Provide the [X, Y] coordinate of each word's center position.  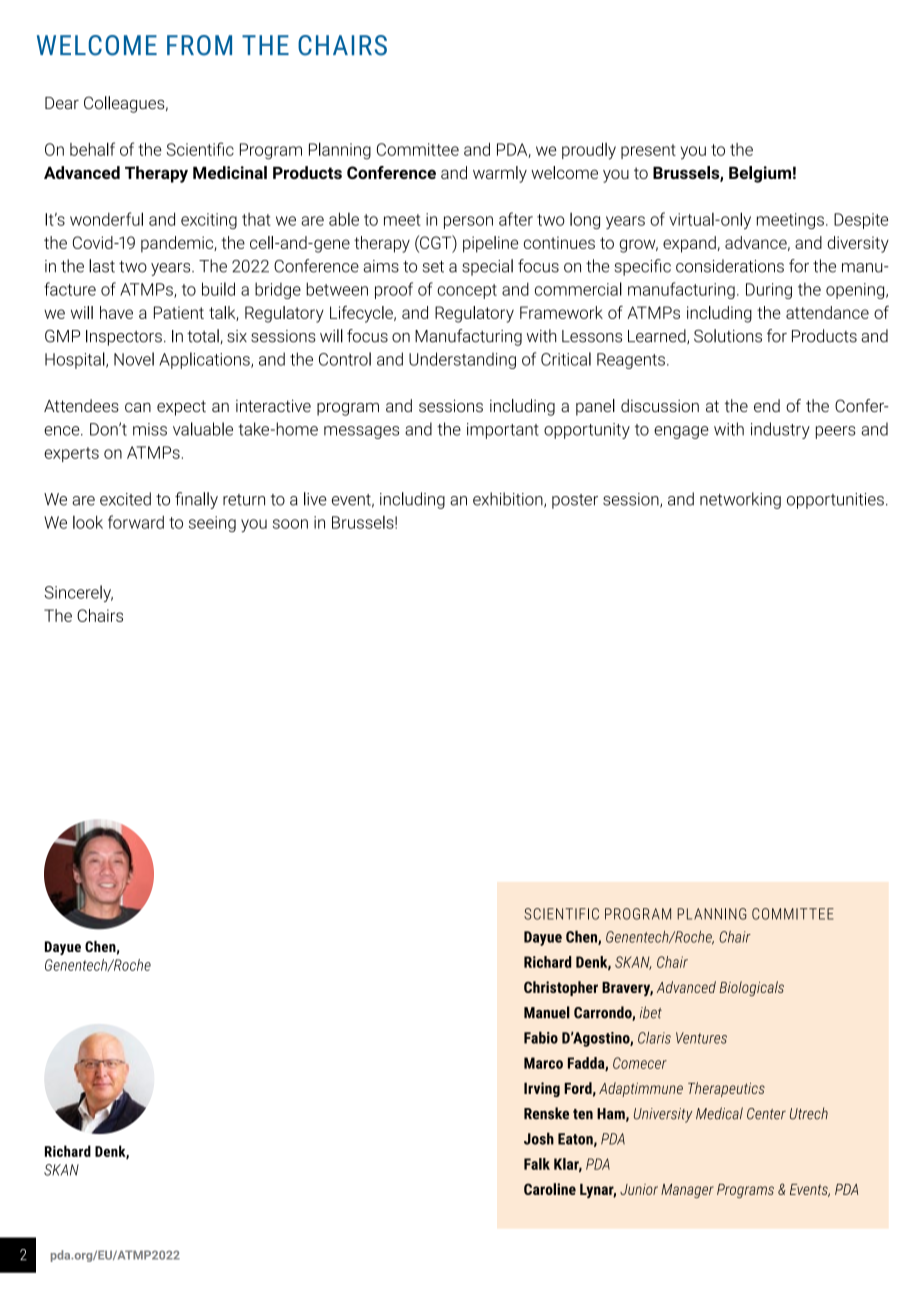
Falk [537, 1164]
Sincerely [78, 593]
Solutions [728, 336]
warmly [500, 174]
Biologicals [751, 988]
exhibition [509, 500]
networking [740, 500]
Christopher [561, 988]
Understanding [462, 360]
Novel [134, 359]
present [648, 151]
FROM [199, 45]
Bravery [627, 989]
